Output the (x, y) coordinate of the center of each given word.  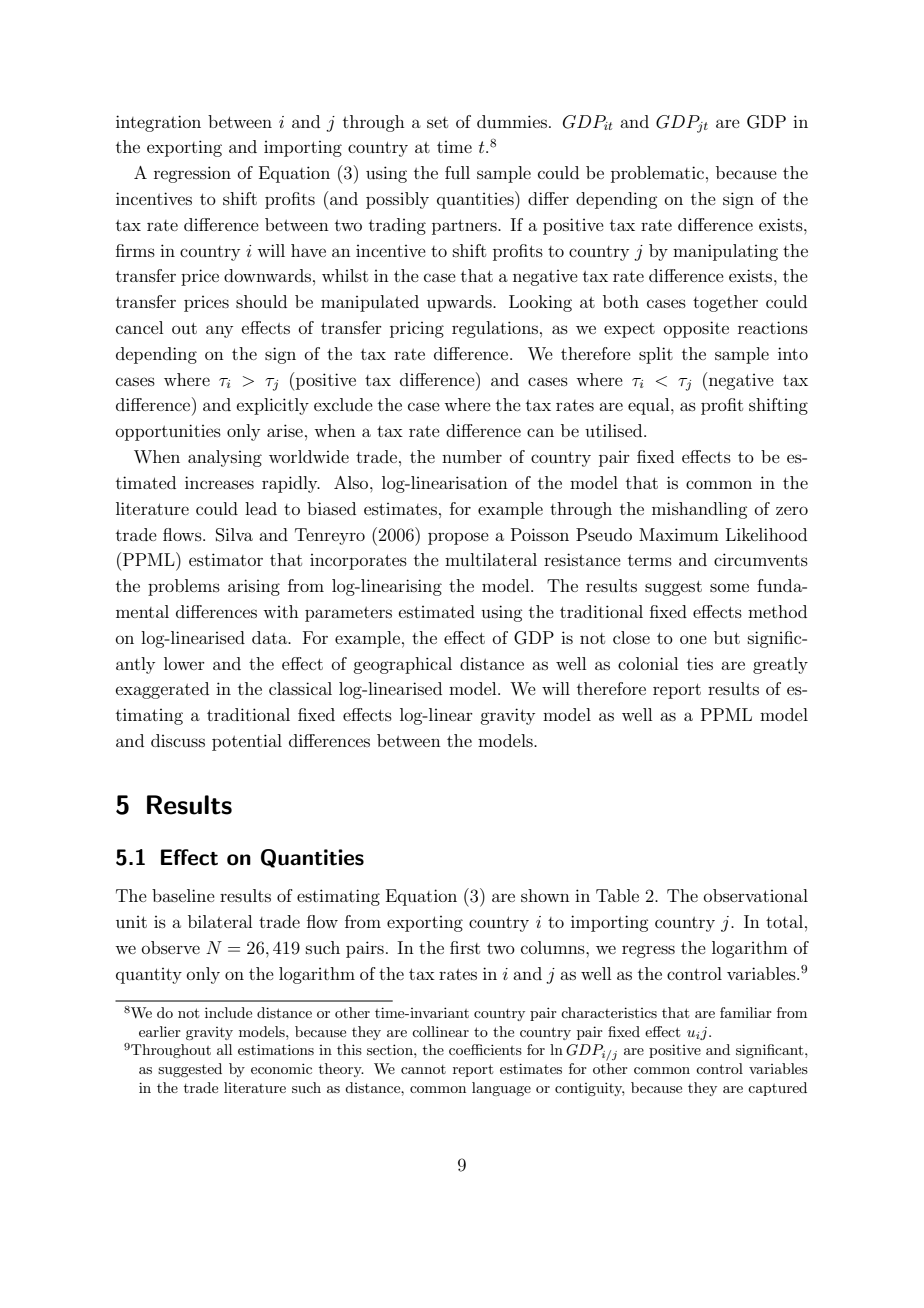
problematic (657, 174)
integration (158, 123)
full (457, 172)
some (729, 587)
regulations (495, 329)
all (224, 1049)
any (219, 331)
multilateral (491, 559)
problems (184, 587)
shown (545, 895)
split (656, 355)
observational (756, 895)
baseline (183, 895)
